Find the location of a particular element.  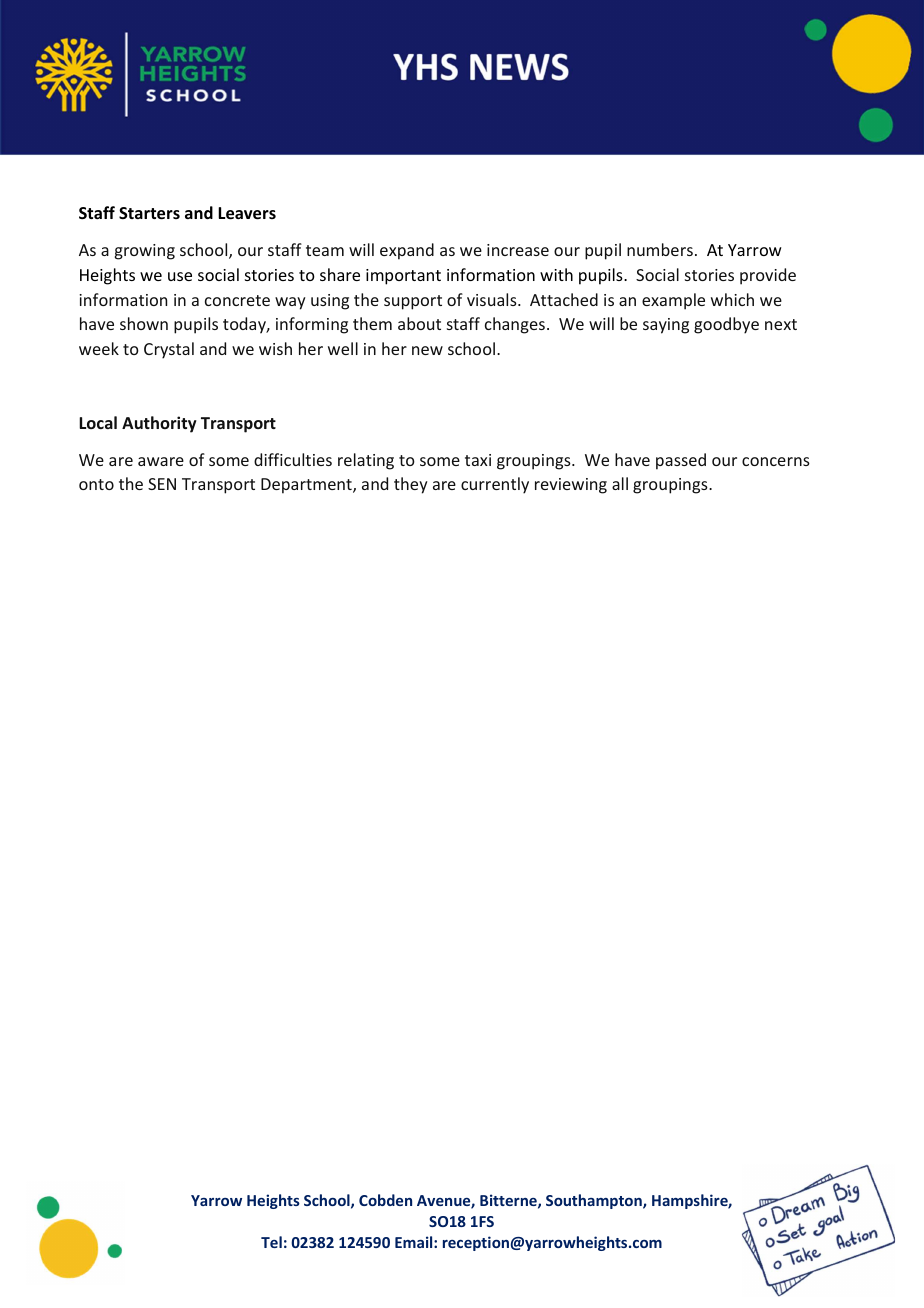

reviewing is located at coordinates (571, 486).
